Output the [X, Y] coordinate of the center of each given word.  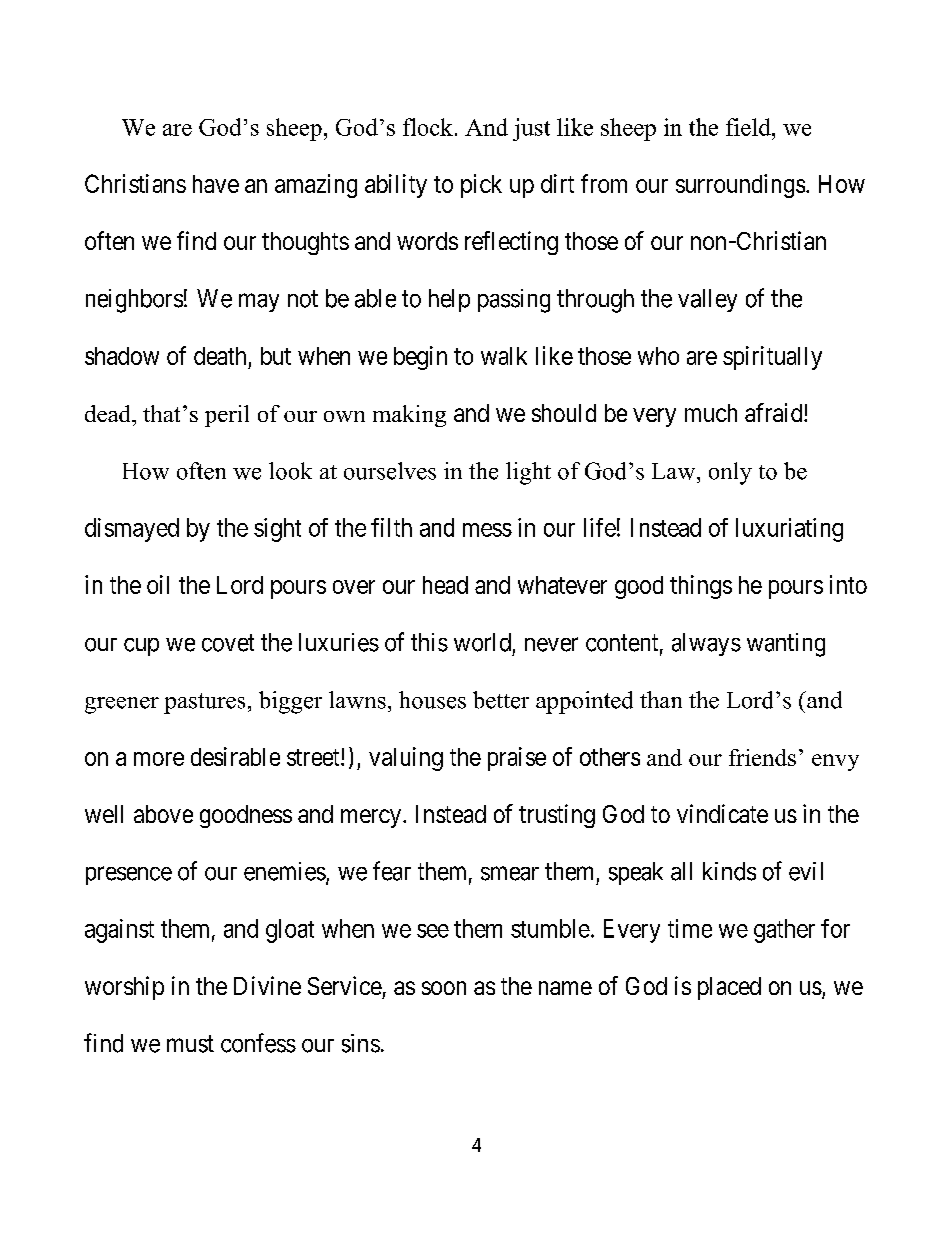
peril [227, 416]
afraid [775, 412]
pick [481, 186]
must [190, 1044]
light [528, 473]
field [749, 127]
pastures [204, 703]
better [501, 700]
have [216, 184]
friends [762, 757]
